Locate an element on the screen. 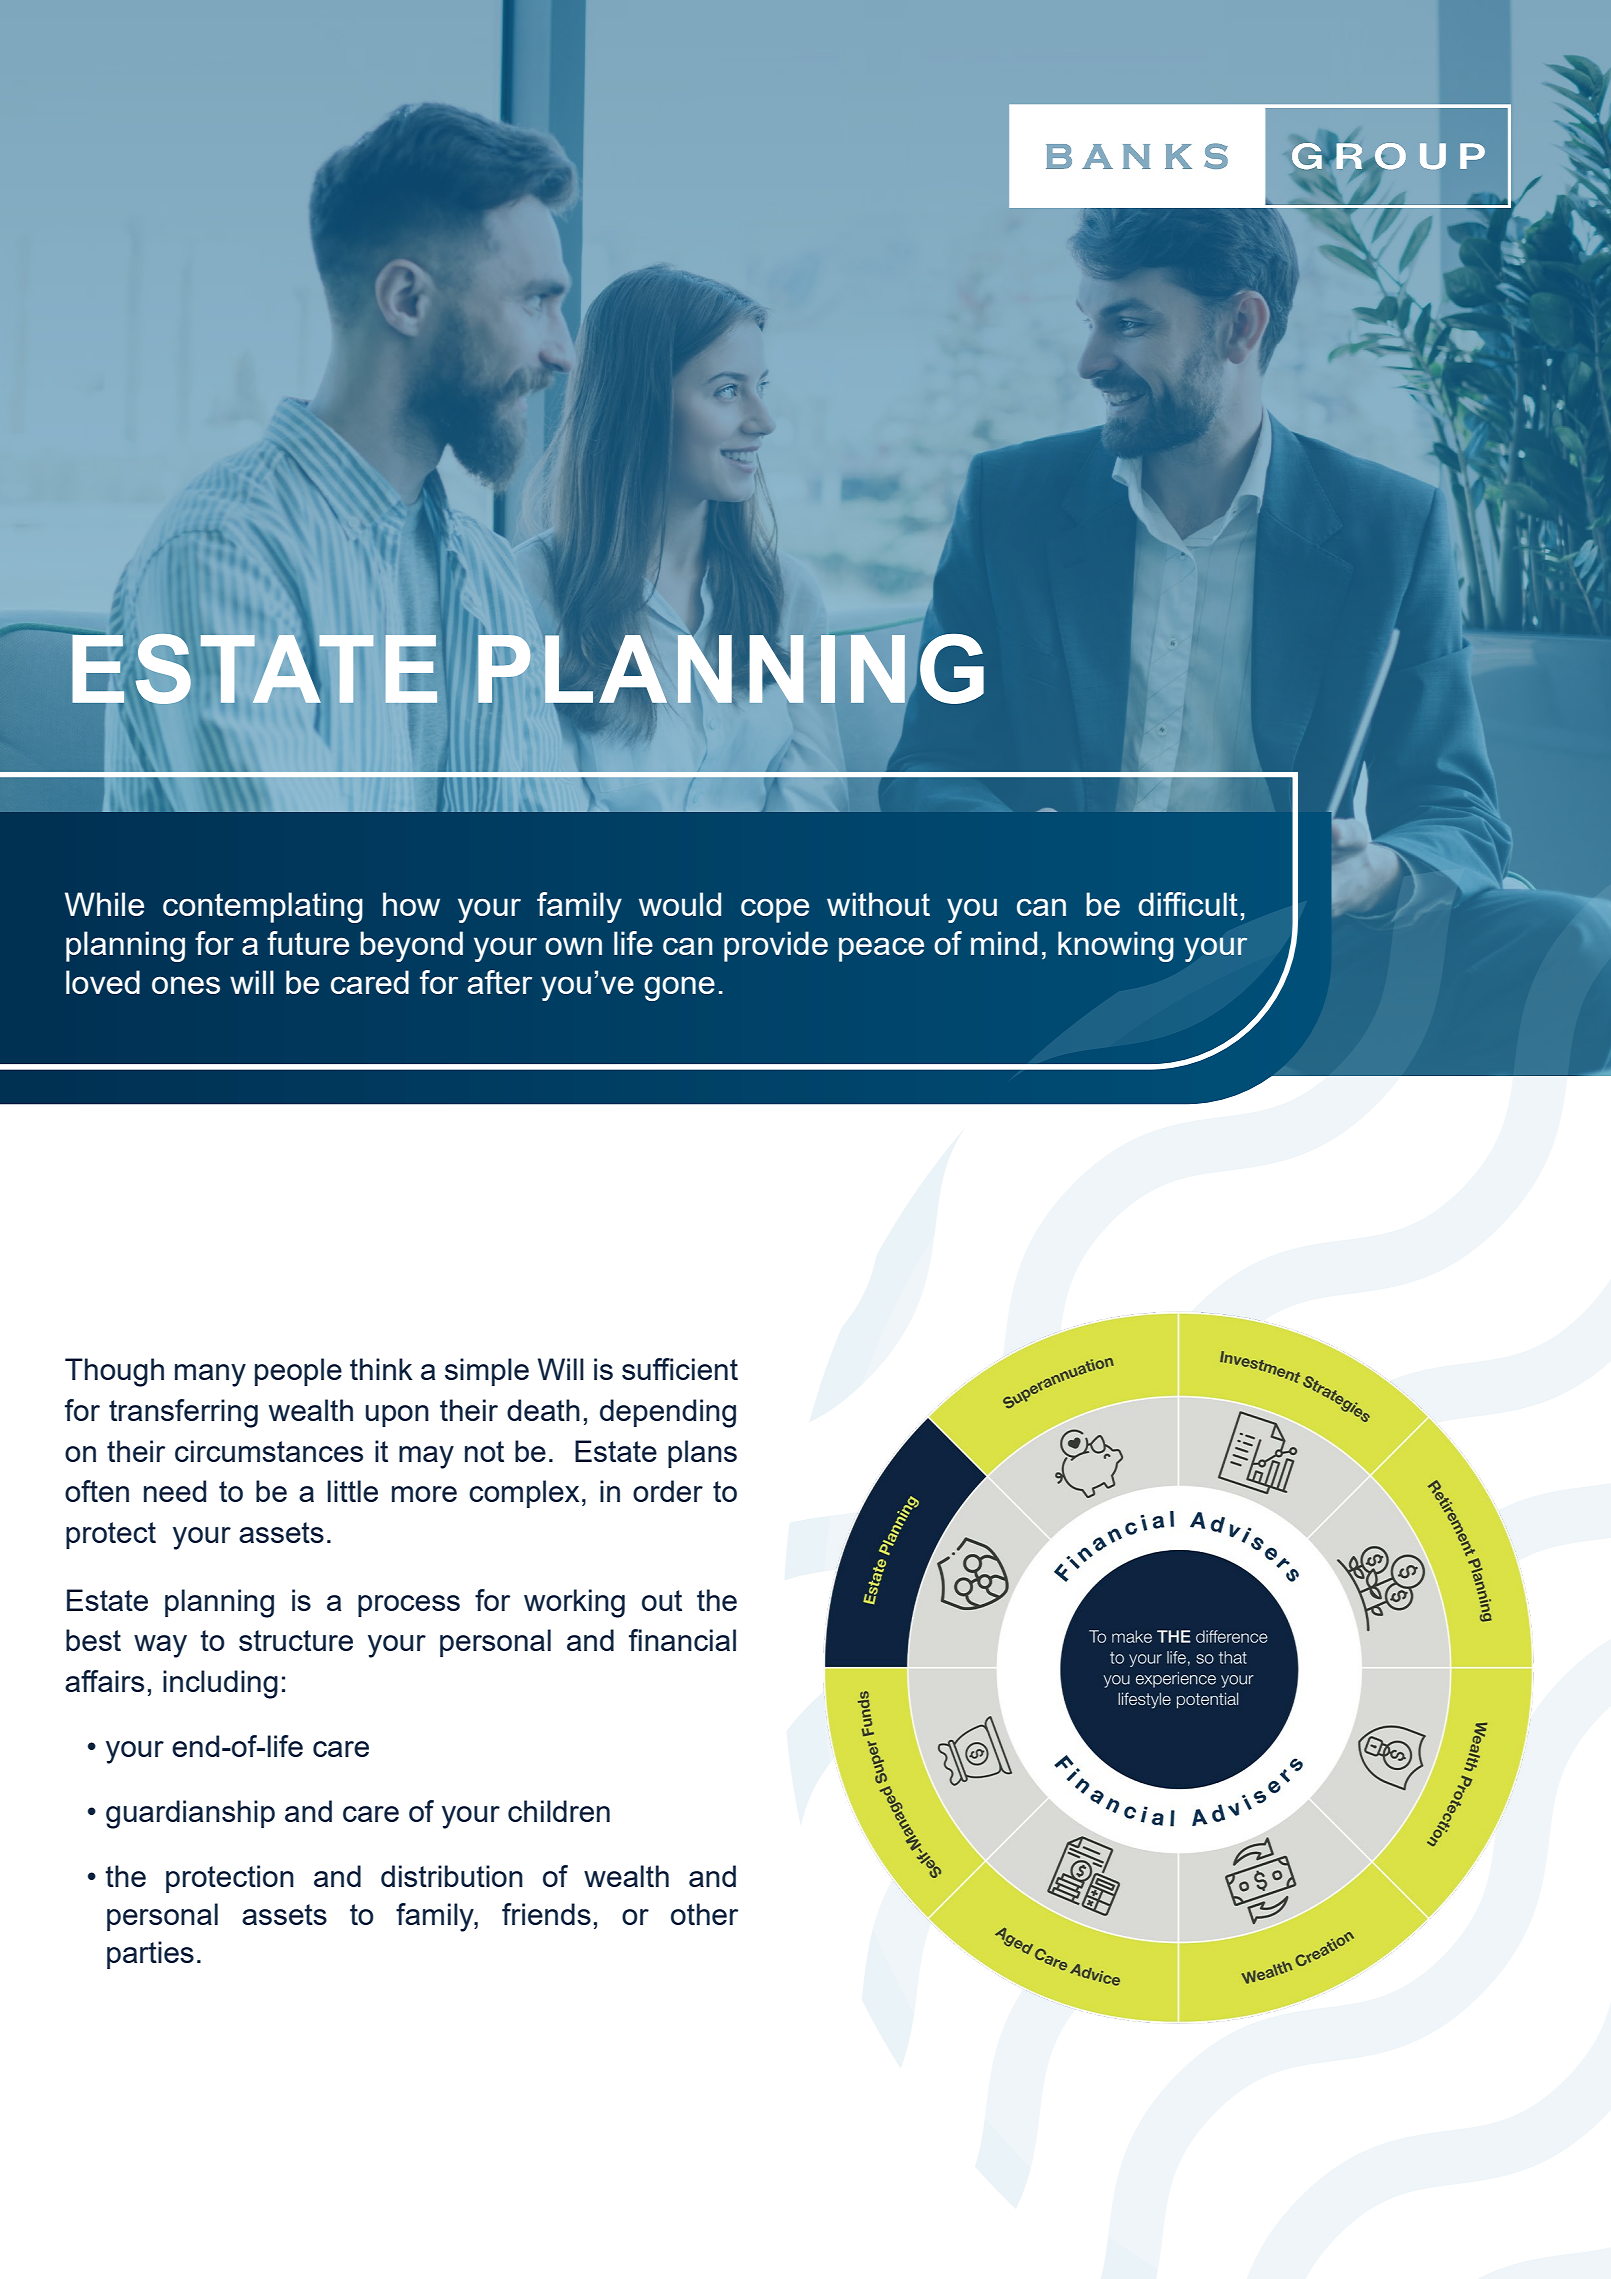 The image size is (1611, 2279). mind is located at coordinates (1004, 943).
